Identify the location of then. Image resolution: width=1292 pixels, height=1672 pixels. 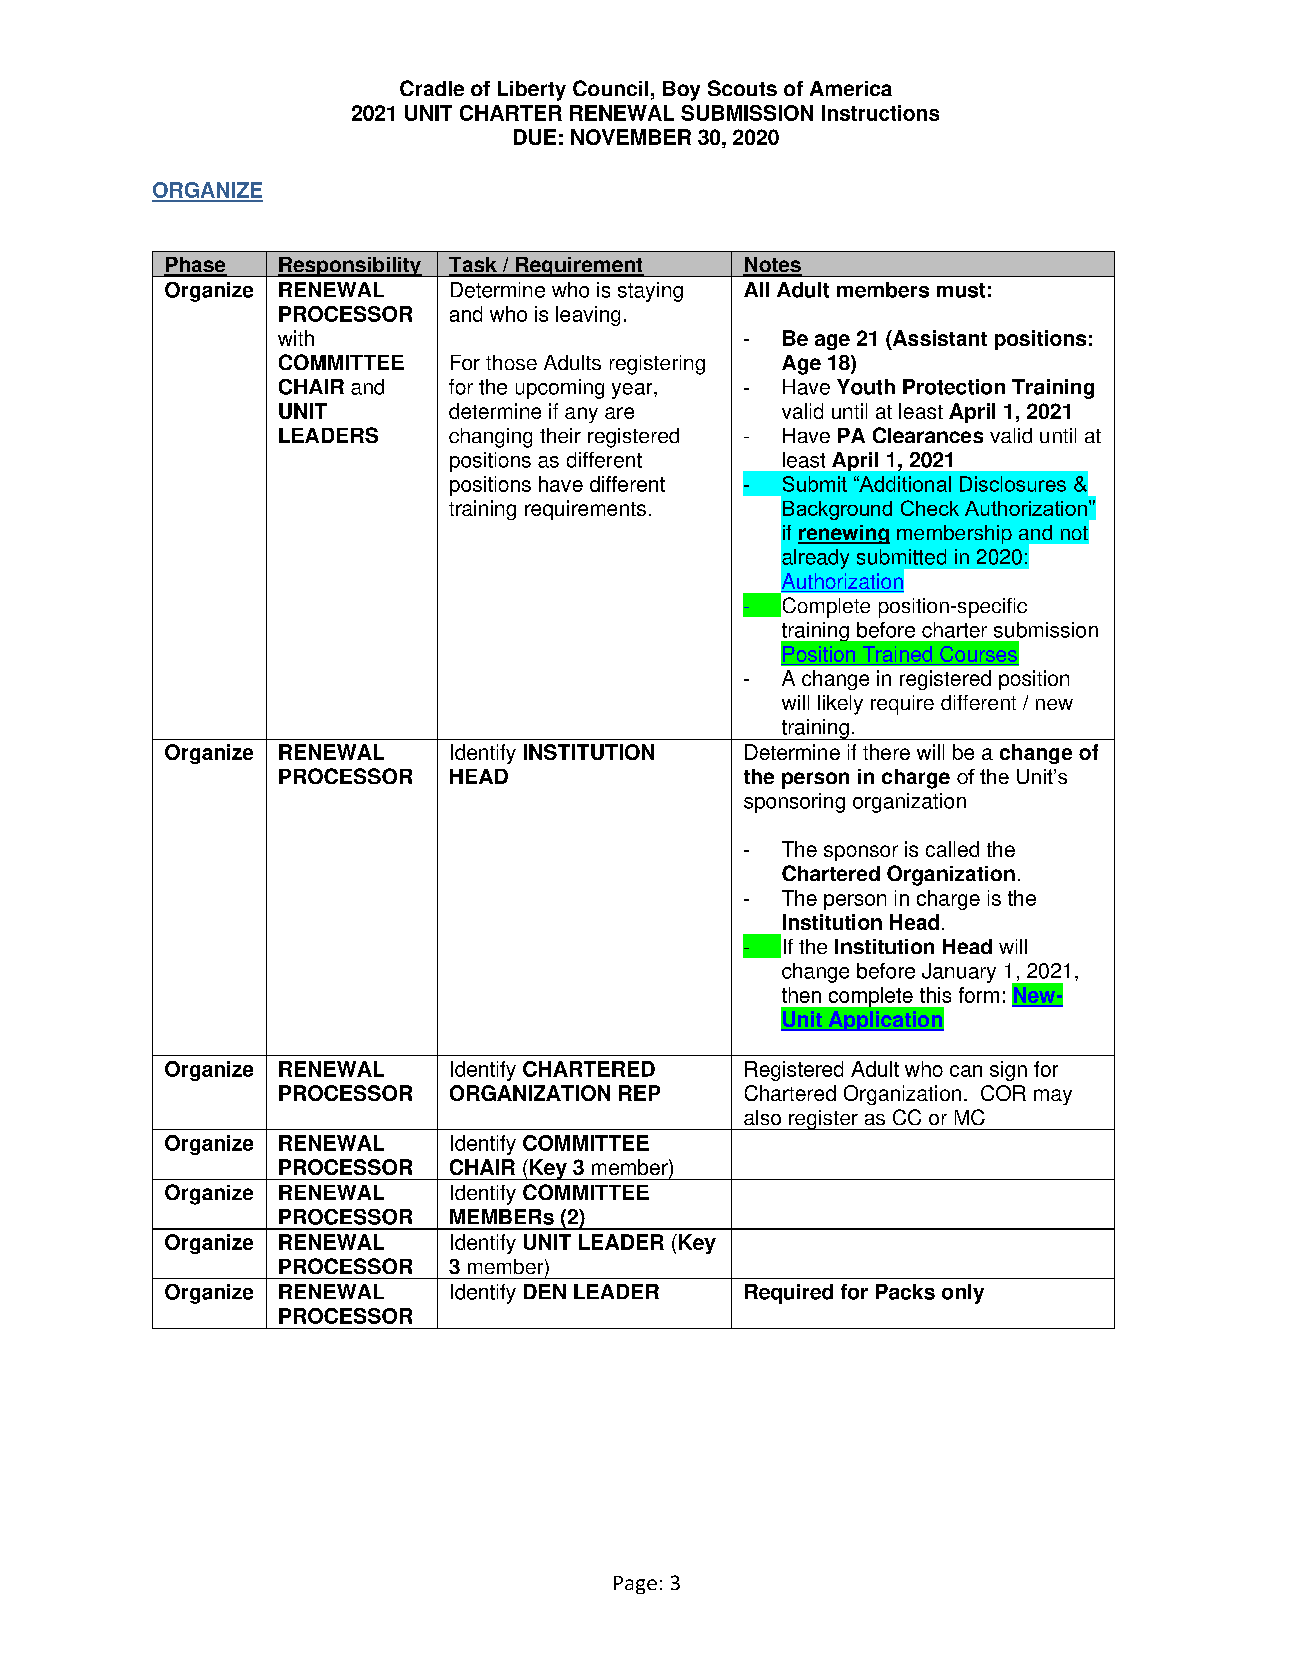
(801, 995).
